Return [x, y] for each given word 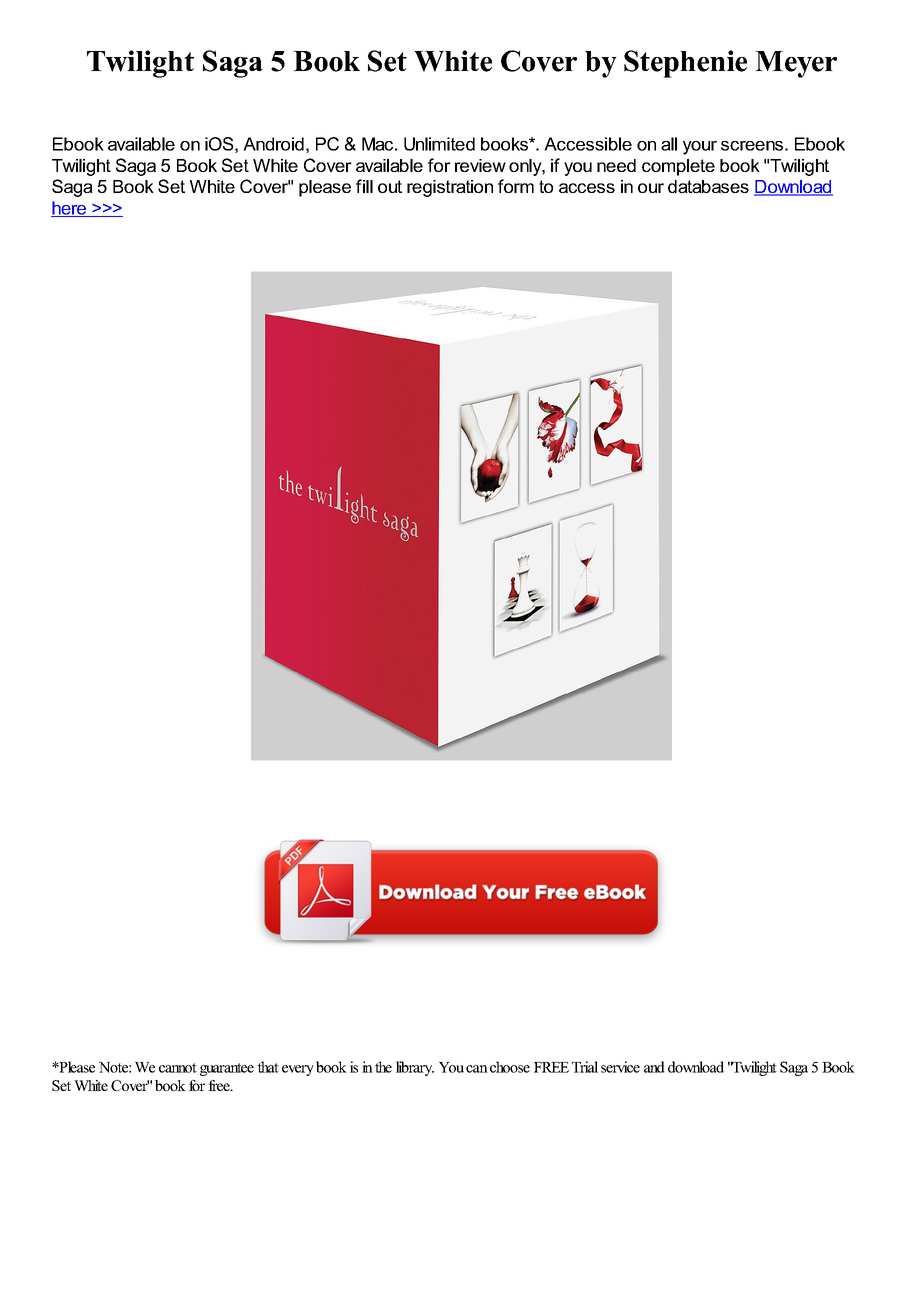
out [390, 186]
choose [510, 1067]
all [669, 144]
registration [450, 188]
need [616, 165]
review [480, 165]
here [70, 209]
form [516, 186]
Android [273, 144]
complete [678, 167]
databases [708, 186]
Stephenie [685, 64]
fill [364, 186]
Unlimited [439, 144]
